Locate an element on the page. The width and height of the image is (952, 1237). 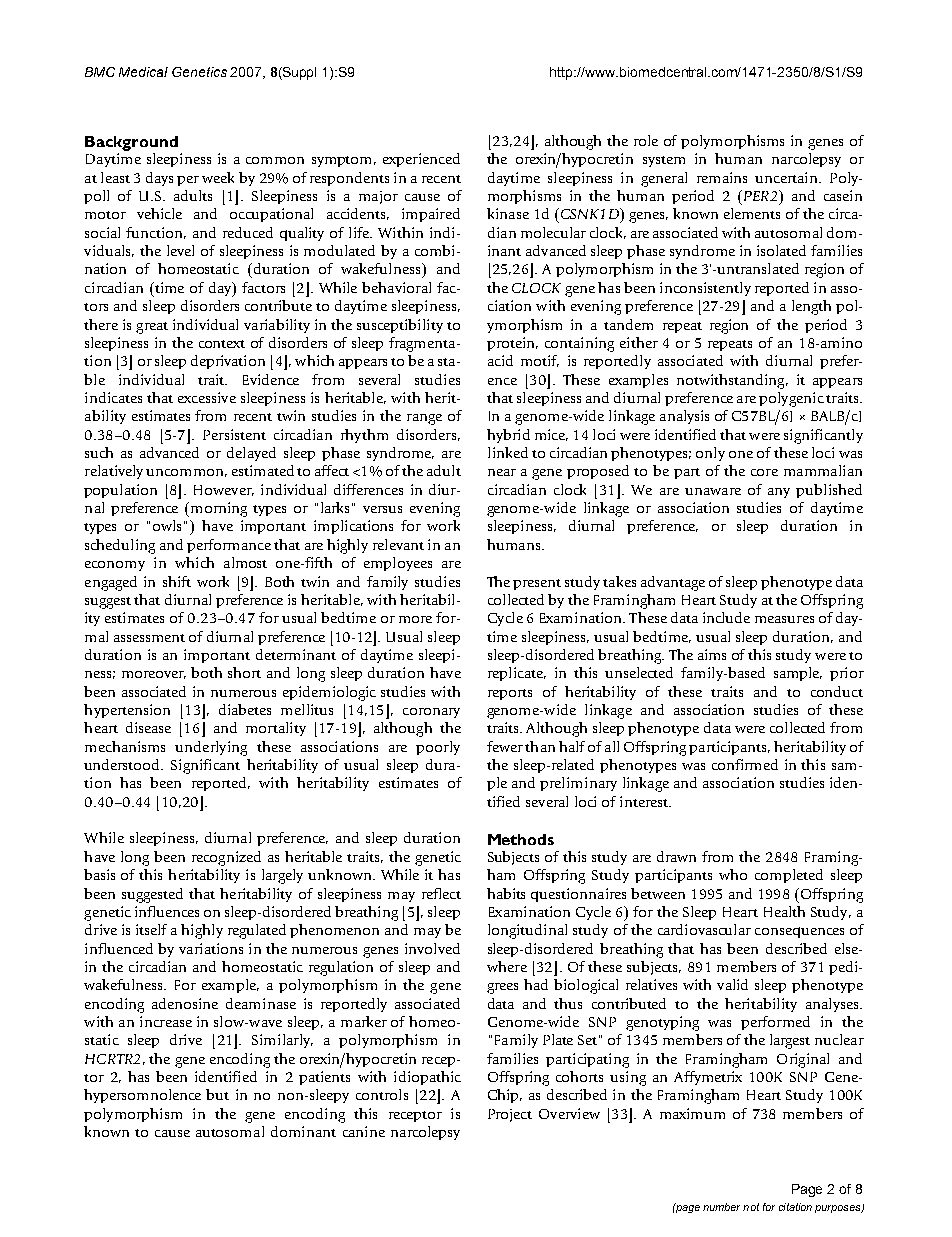
kinase is located at coordinates (508, 213).
